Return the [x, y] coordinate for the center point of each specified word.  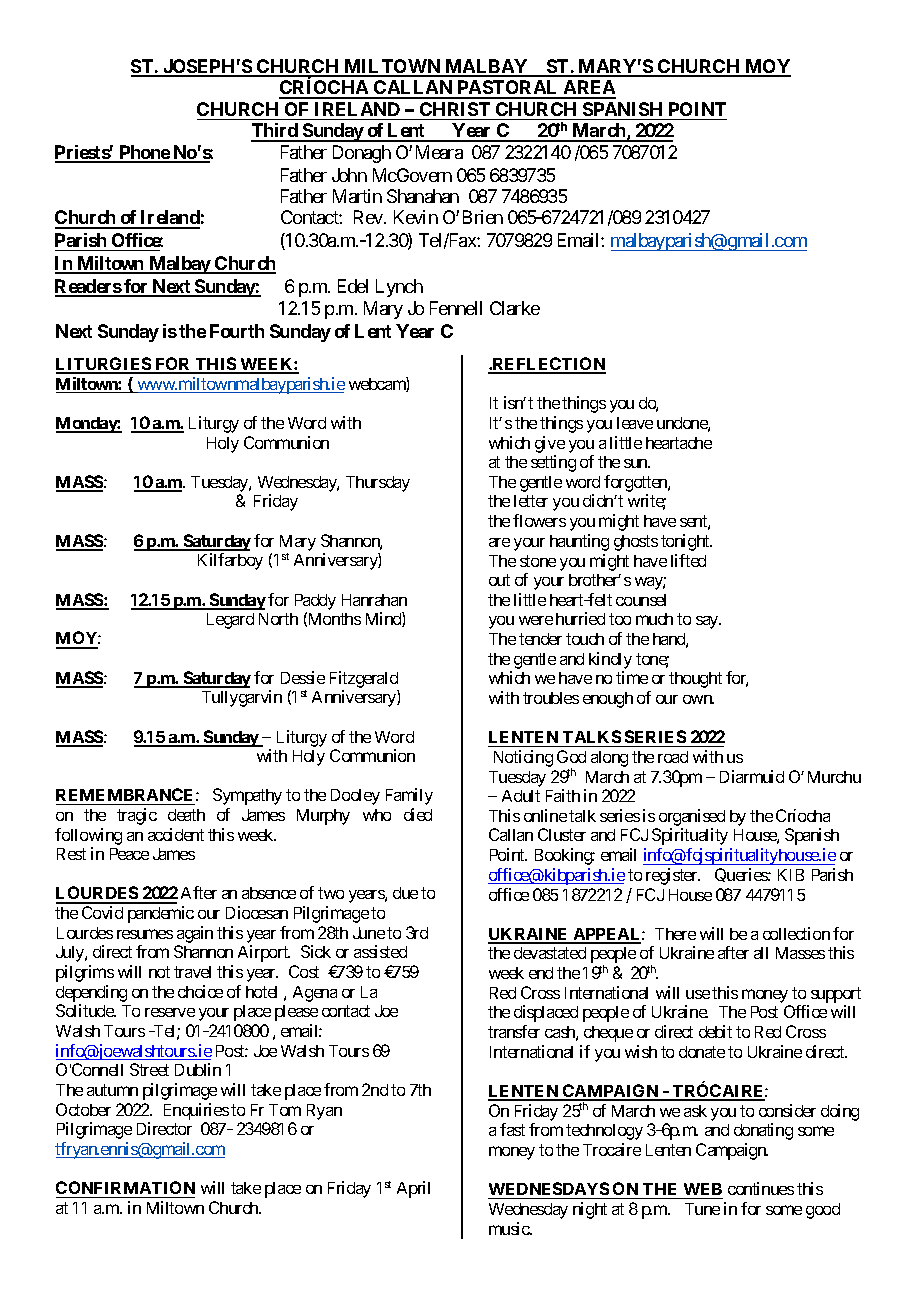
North [278, 619]
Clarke [515, 308]
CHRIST [455, 109]
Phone [144, 153]
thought [695, 680]
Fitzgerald [364, 679]
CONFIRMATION [125, 1187]
